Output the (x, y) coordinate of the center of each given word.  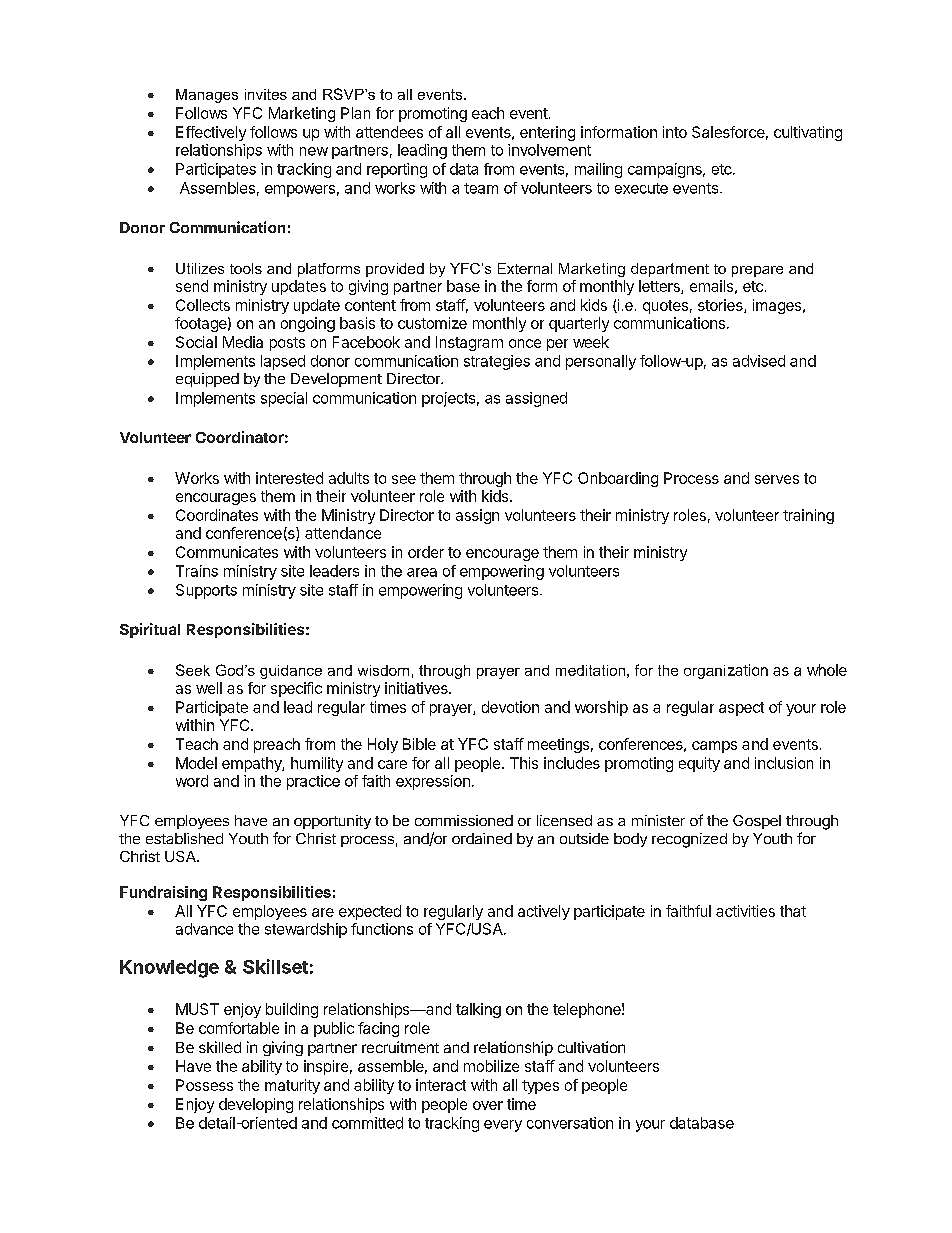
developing (256, 1105)
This (524, 763)
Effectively (211, 133)
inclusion (784, 763)
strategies (497, 362)
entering (547, 133)
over (488, 1105)
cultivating (808, 133)
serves (777, 479)
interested (289, 478)
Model (196, 763)
